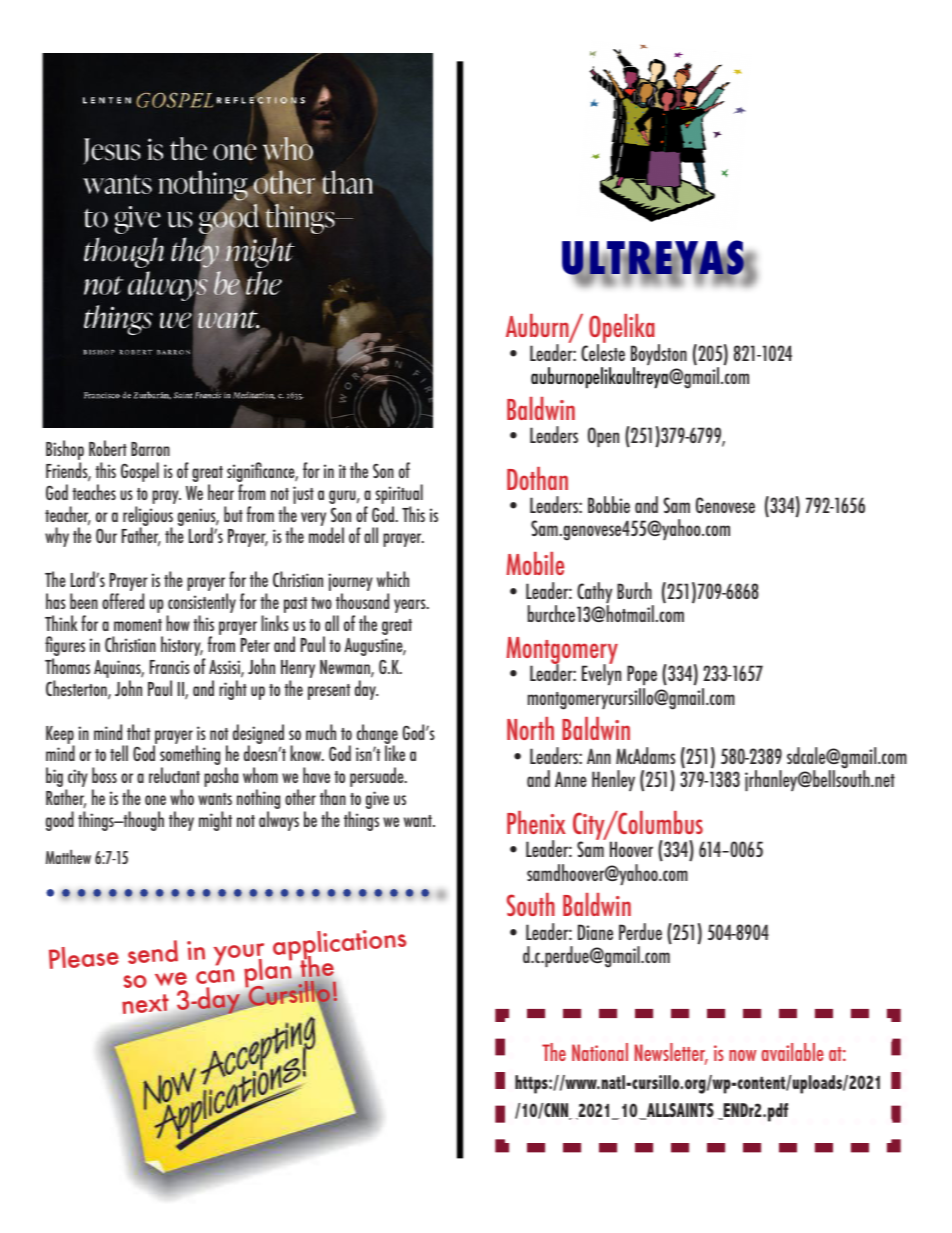  I want to click on Henley, so click(613, 780).
